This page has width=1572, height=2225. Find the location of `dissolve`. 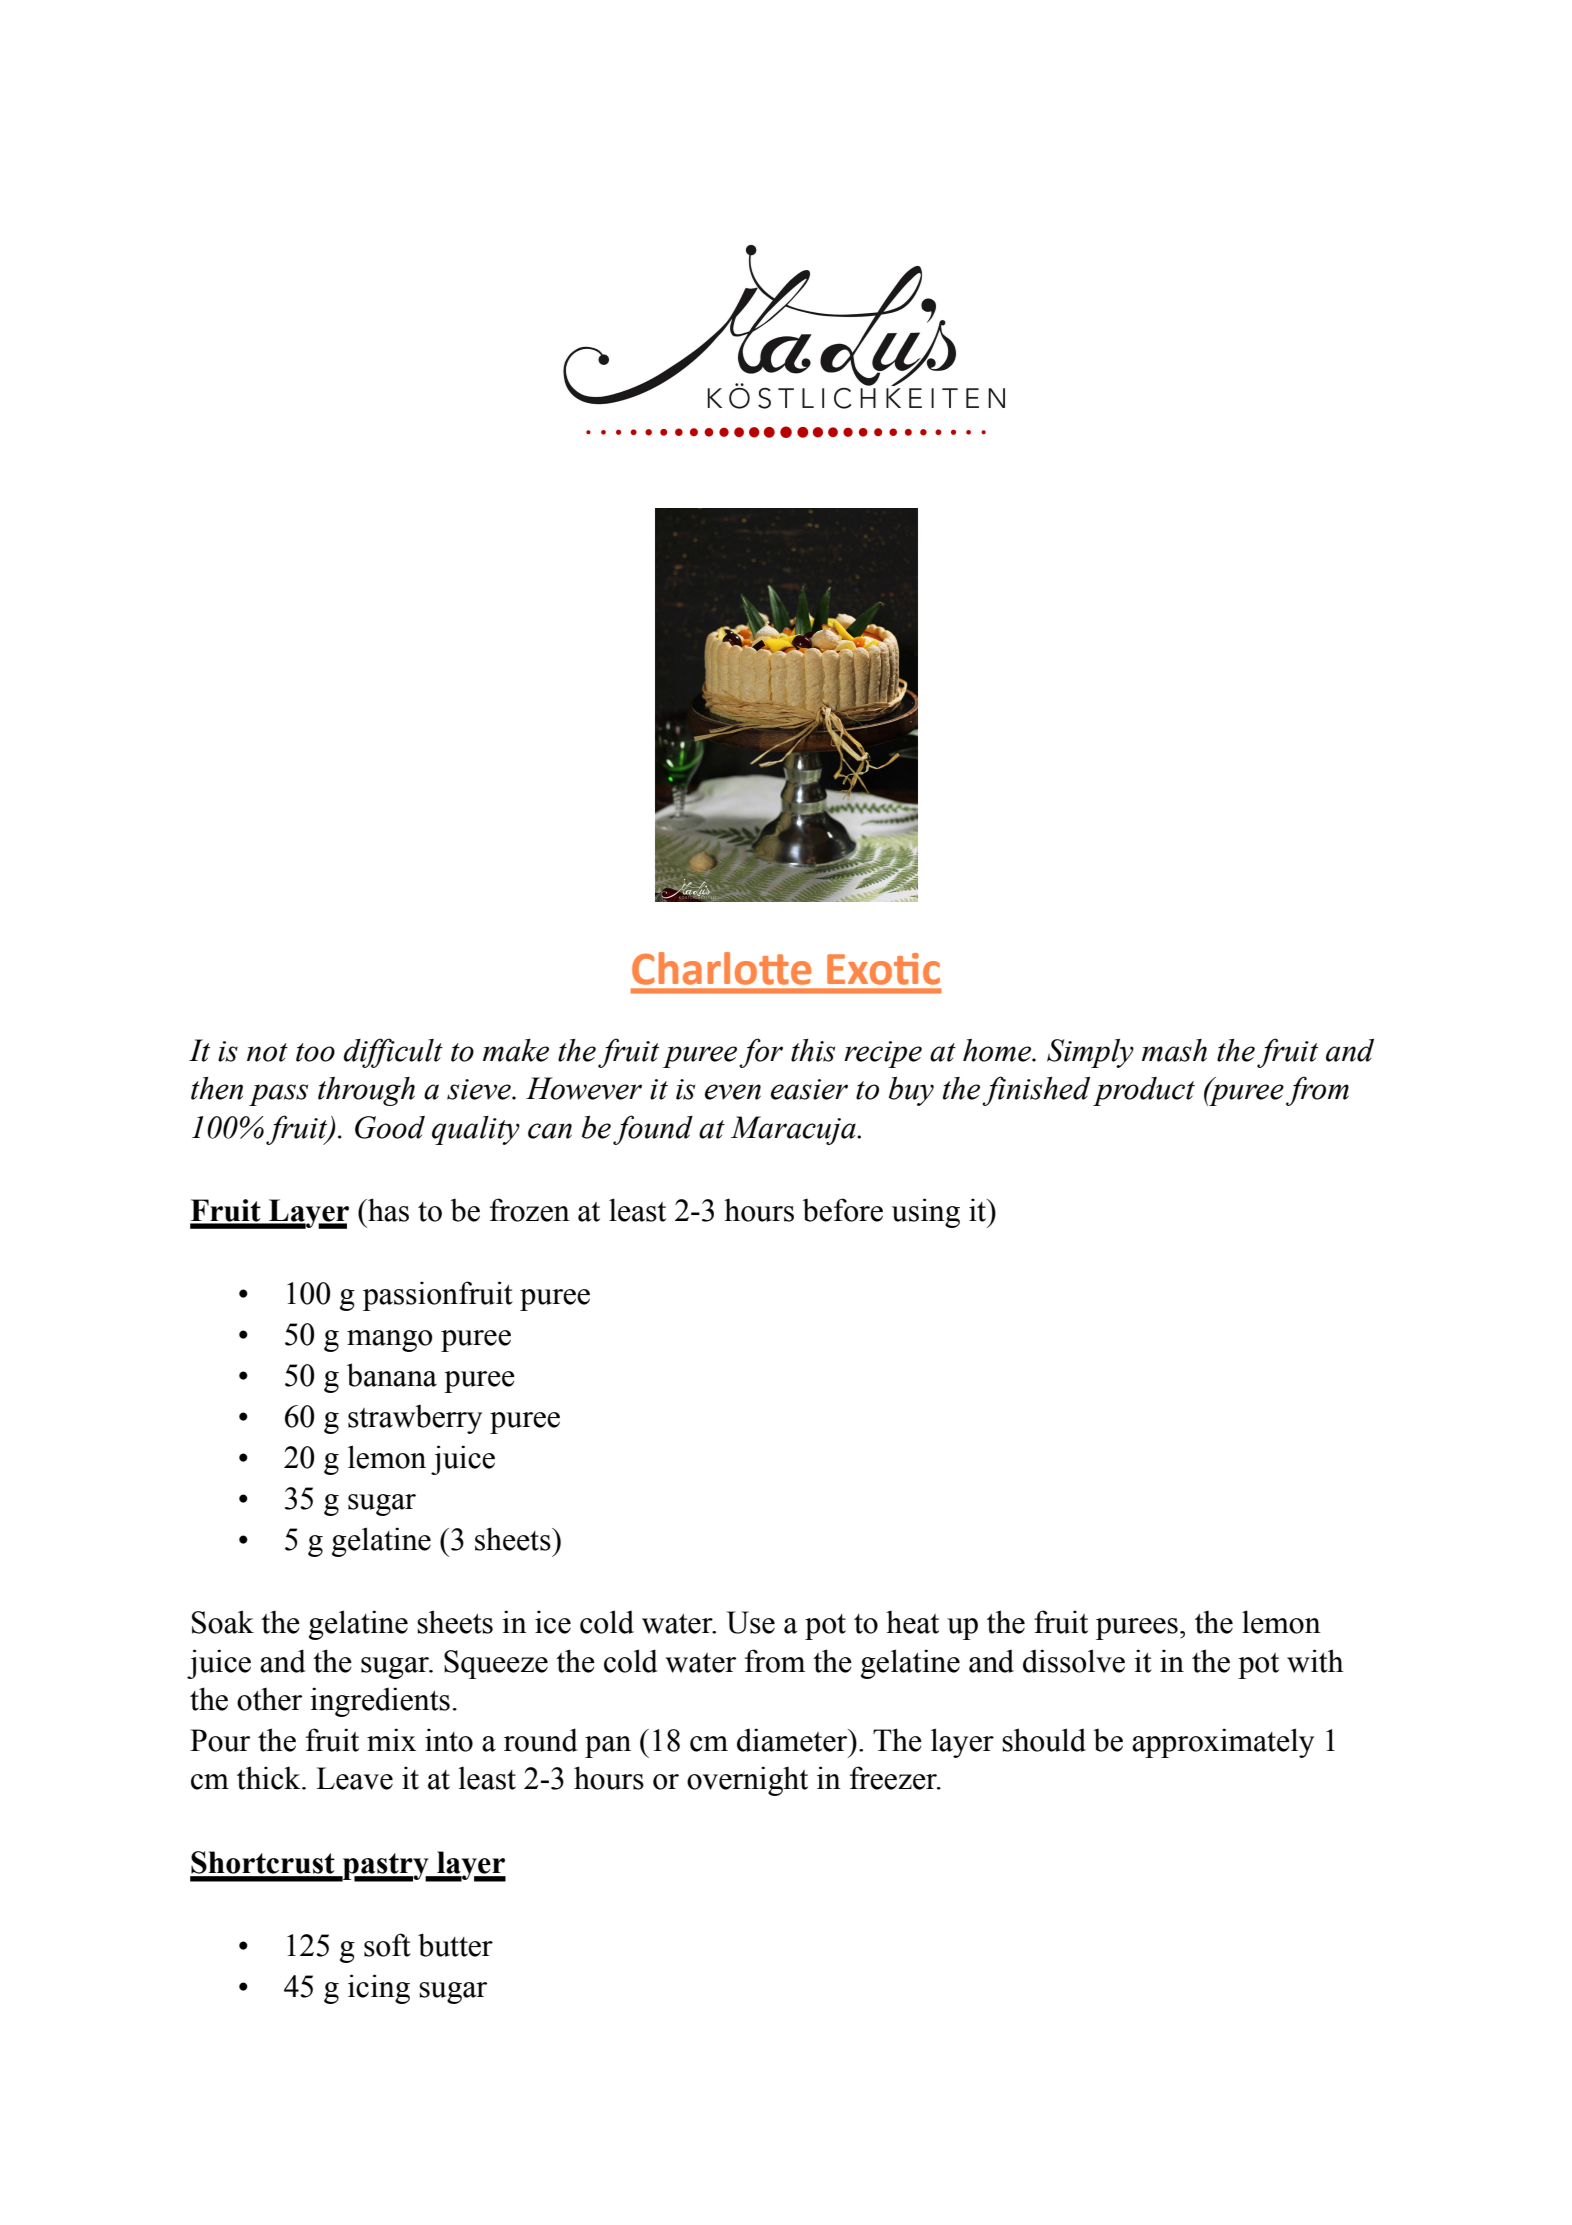

dissolve is located at coordinates (1074, 1661).
